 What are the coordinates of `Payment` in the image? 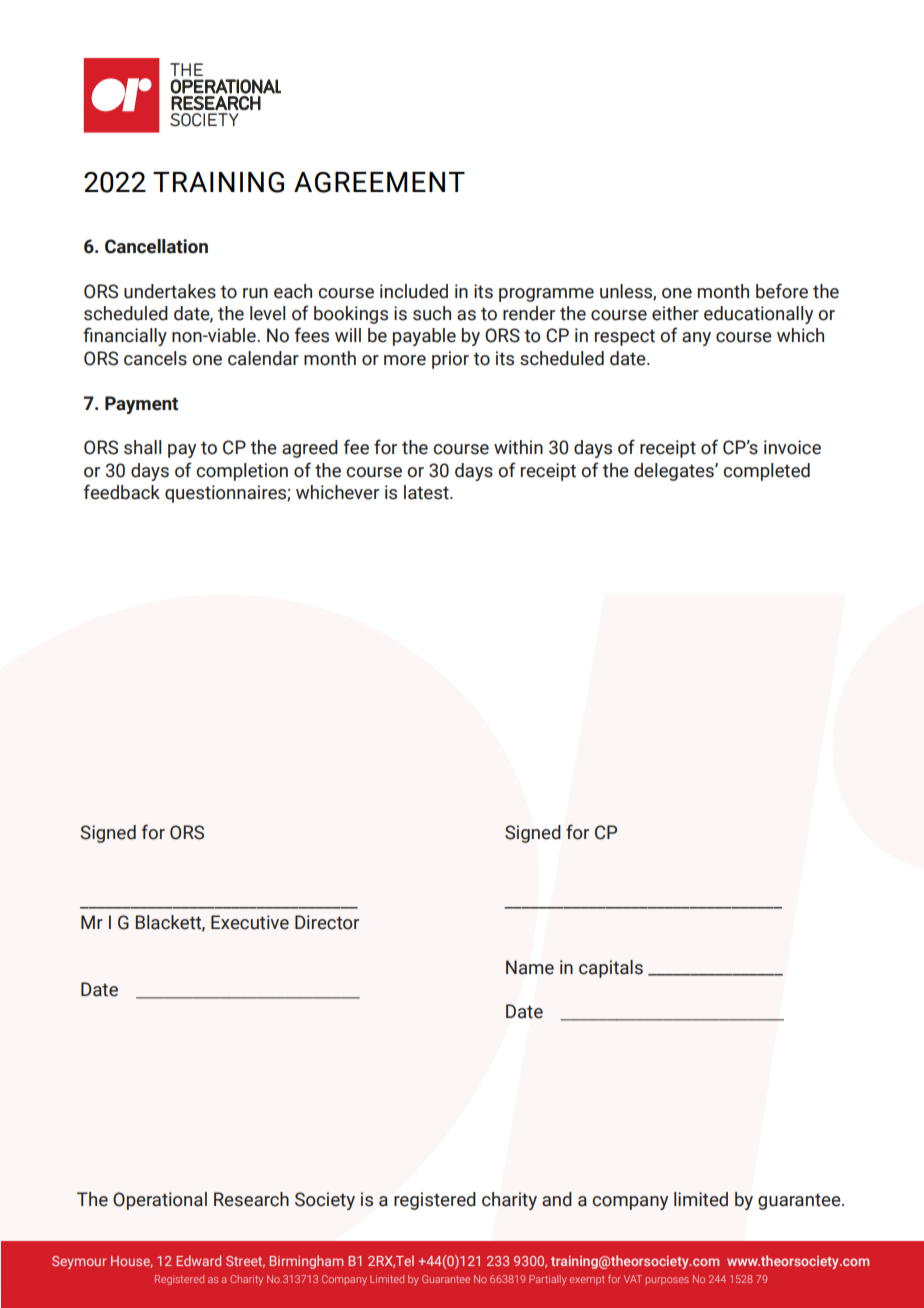 It's located at (141, 405).
